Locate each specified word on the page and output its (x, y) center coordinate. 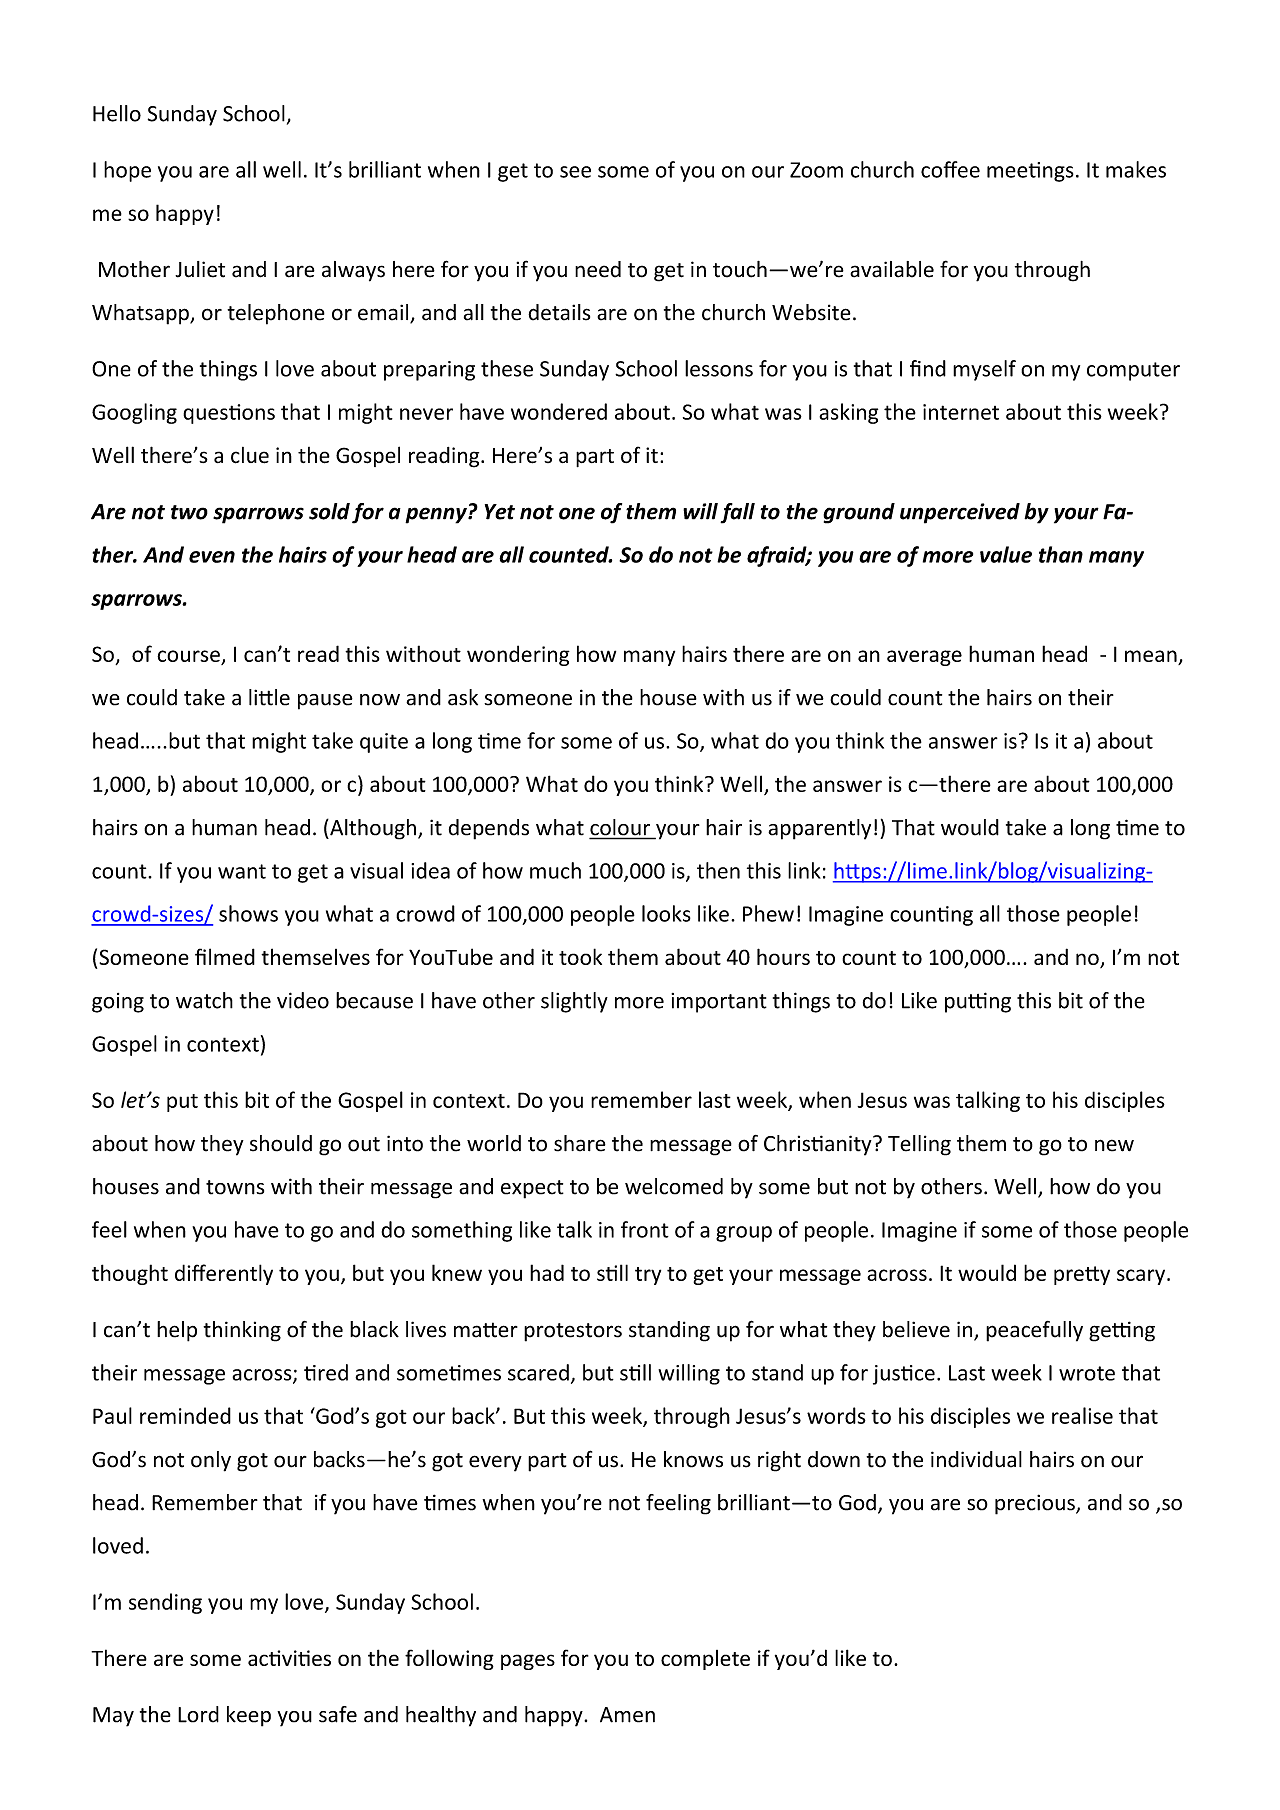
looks (666, 913)
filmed (225, 956)
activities (289, 1658)
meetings (1030, 172)
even (212, 557)
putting (978, 1002)
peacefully (1034, 1331)
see (575, 172)
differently (224, 1274)
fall (737, 513)
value (1006, 554)
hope (127, 171)
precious (1036, 1504)
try (648, 1276)
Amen (627, 1715)
